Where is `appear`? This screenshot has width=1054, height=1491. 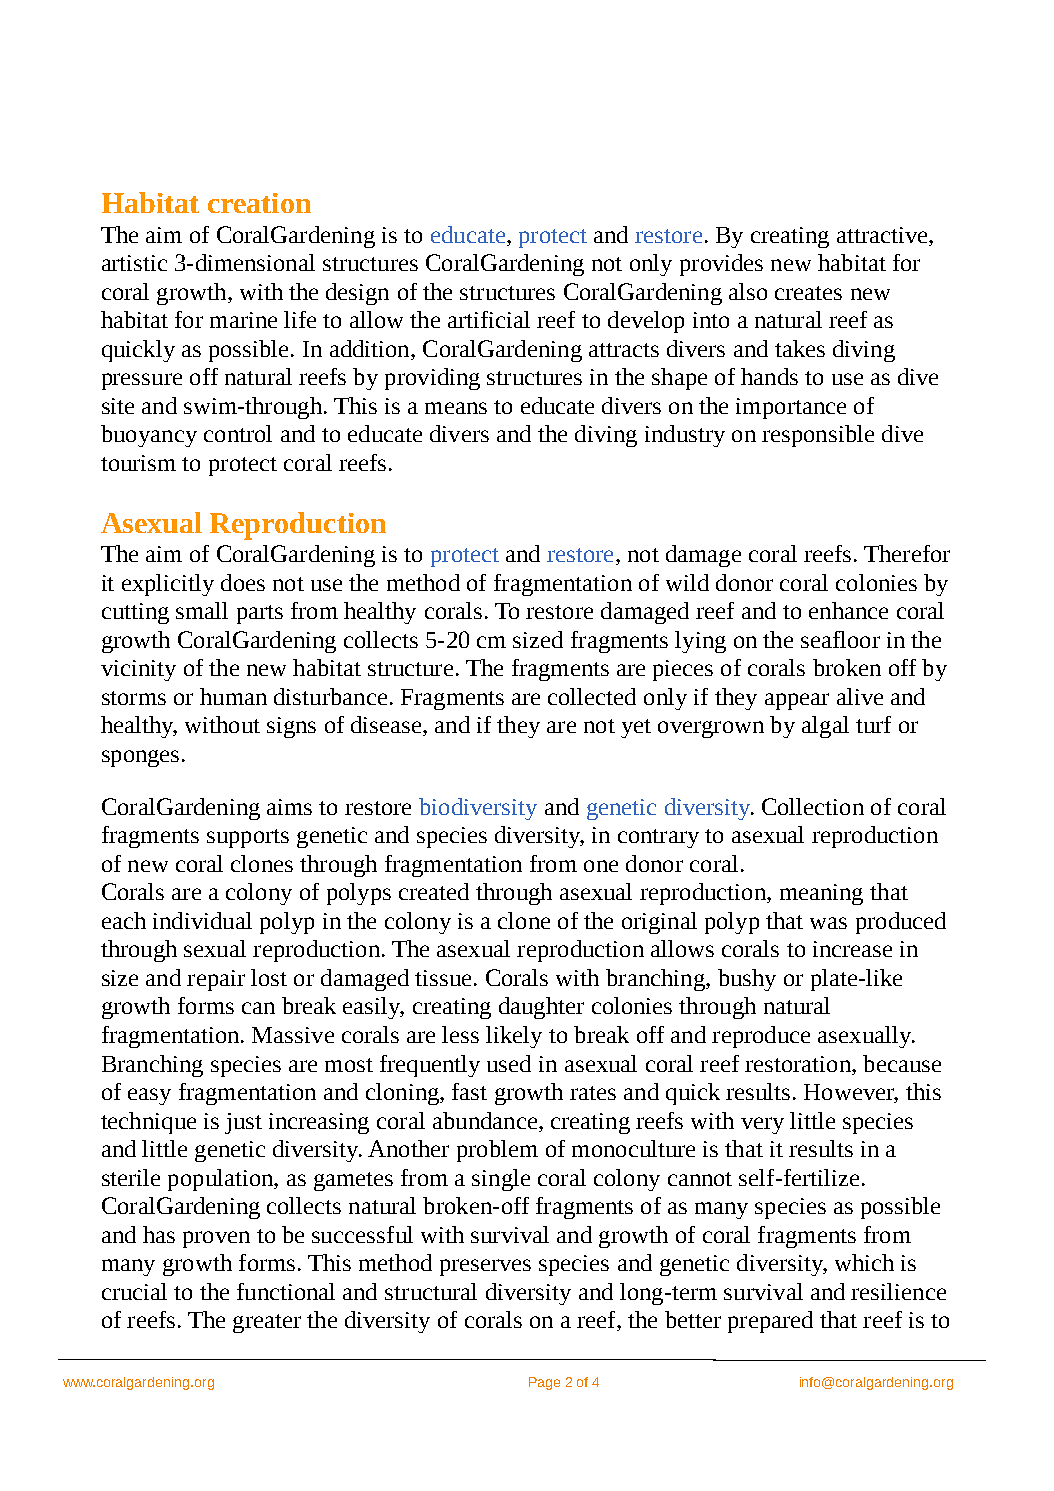
appear is located at coordinates (797, 701).
